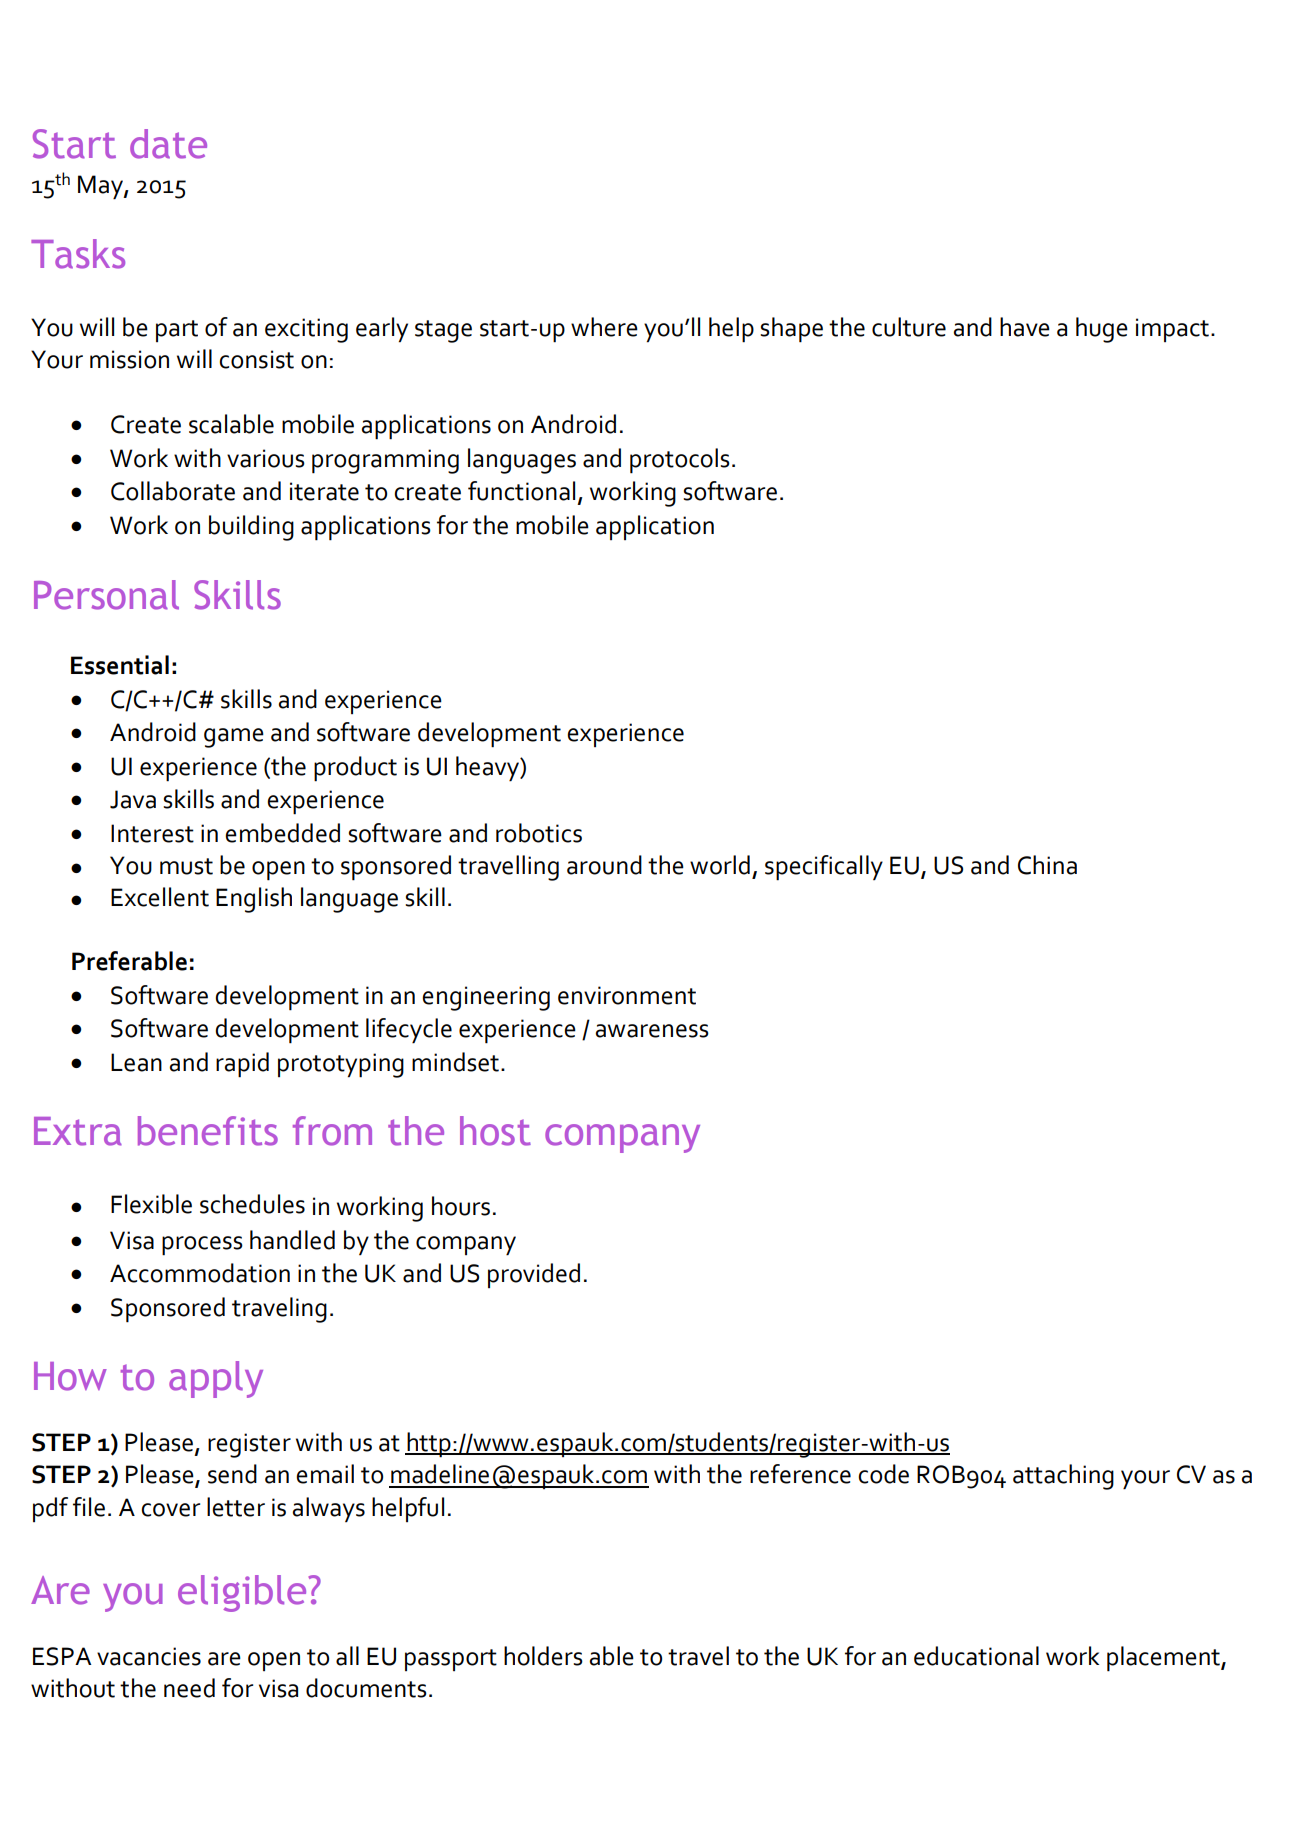 The width and height of the screenshot is (1304, 1846). What do you see at coordinates (149, 1656) in the screenshot?
I see `vacancies` at bounding box center [149, 1656].
